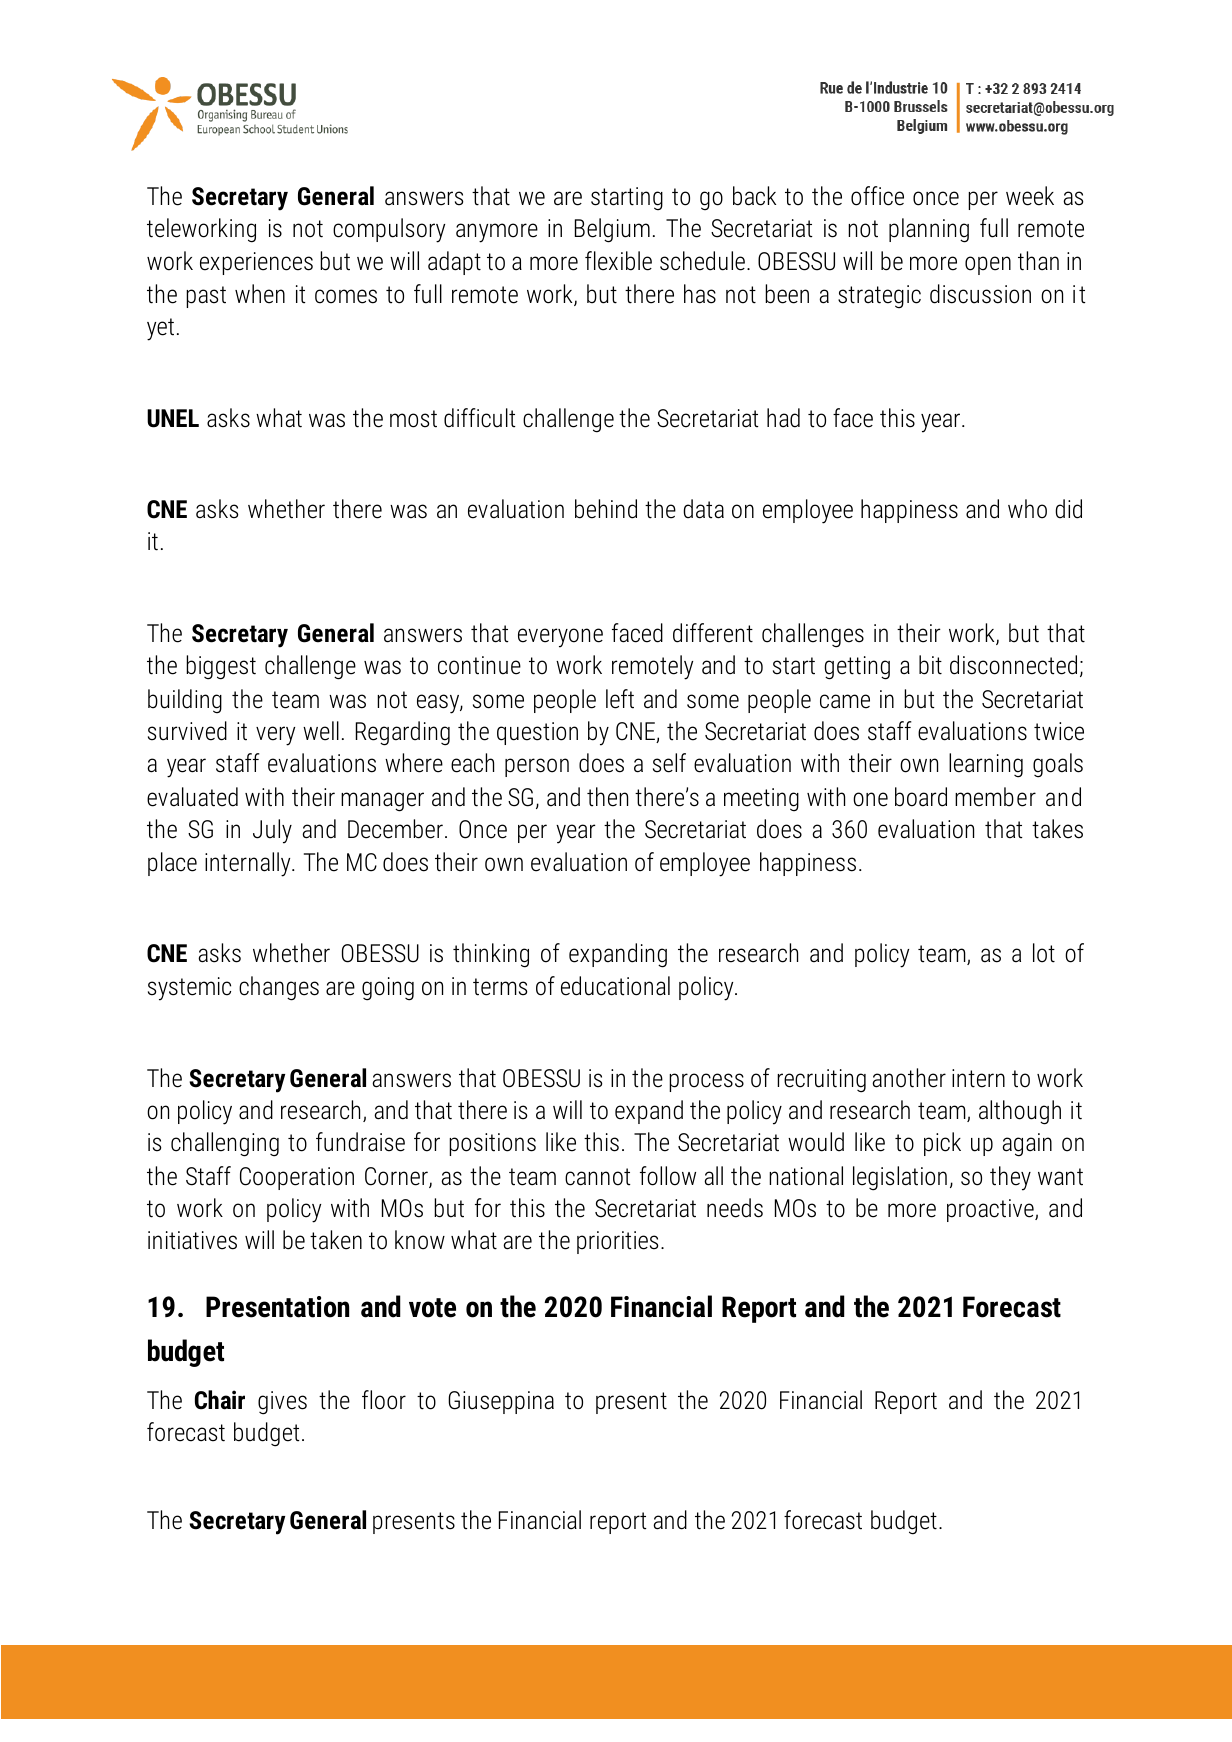 The image size is (1232, 1742). Describe the element at coordinates (617, 1242) in the screenshot. I see `priorities` at that location.
